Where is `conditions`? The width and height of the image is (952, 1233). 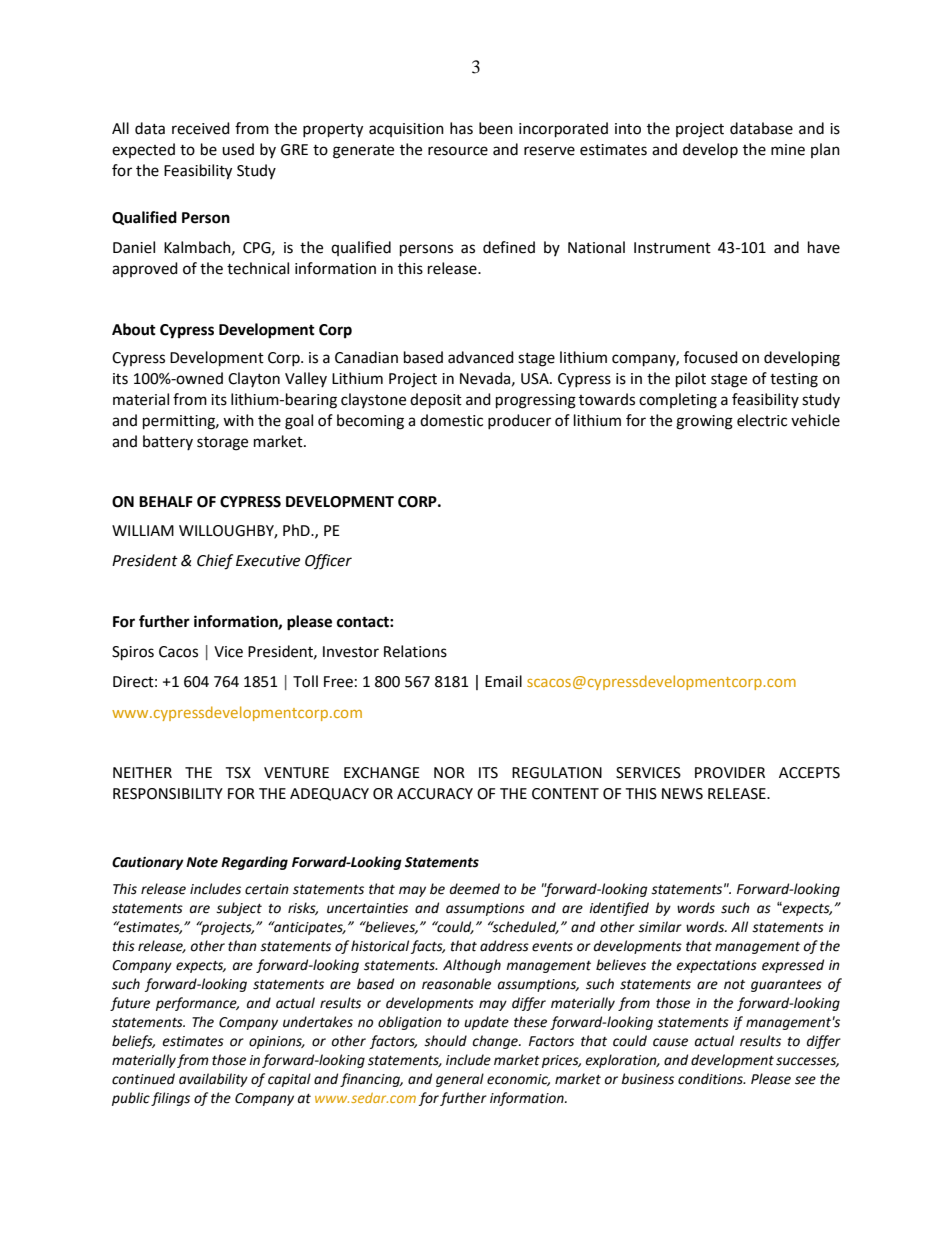
conditions is located at coordinates (711, 1079).
